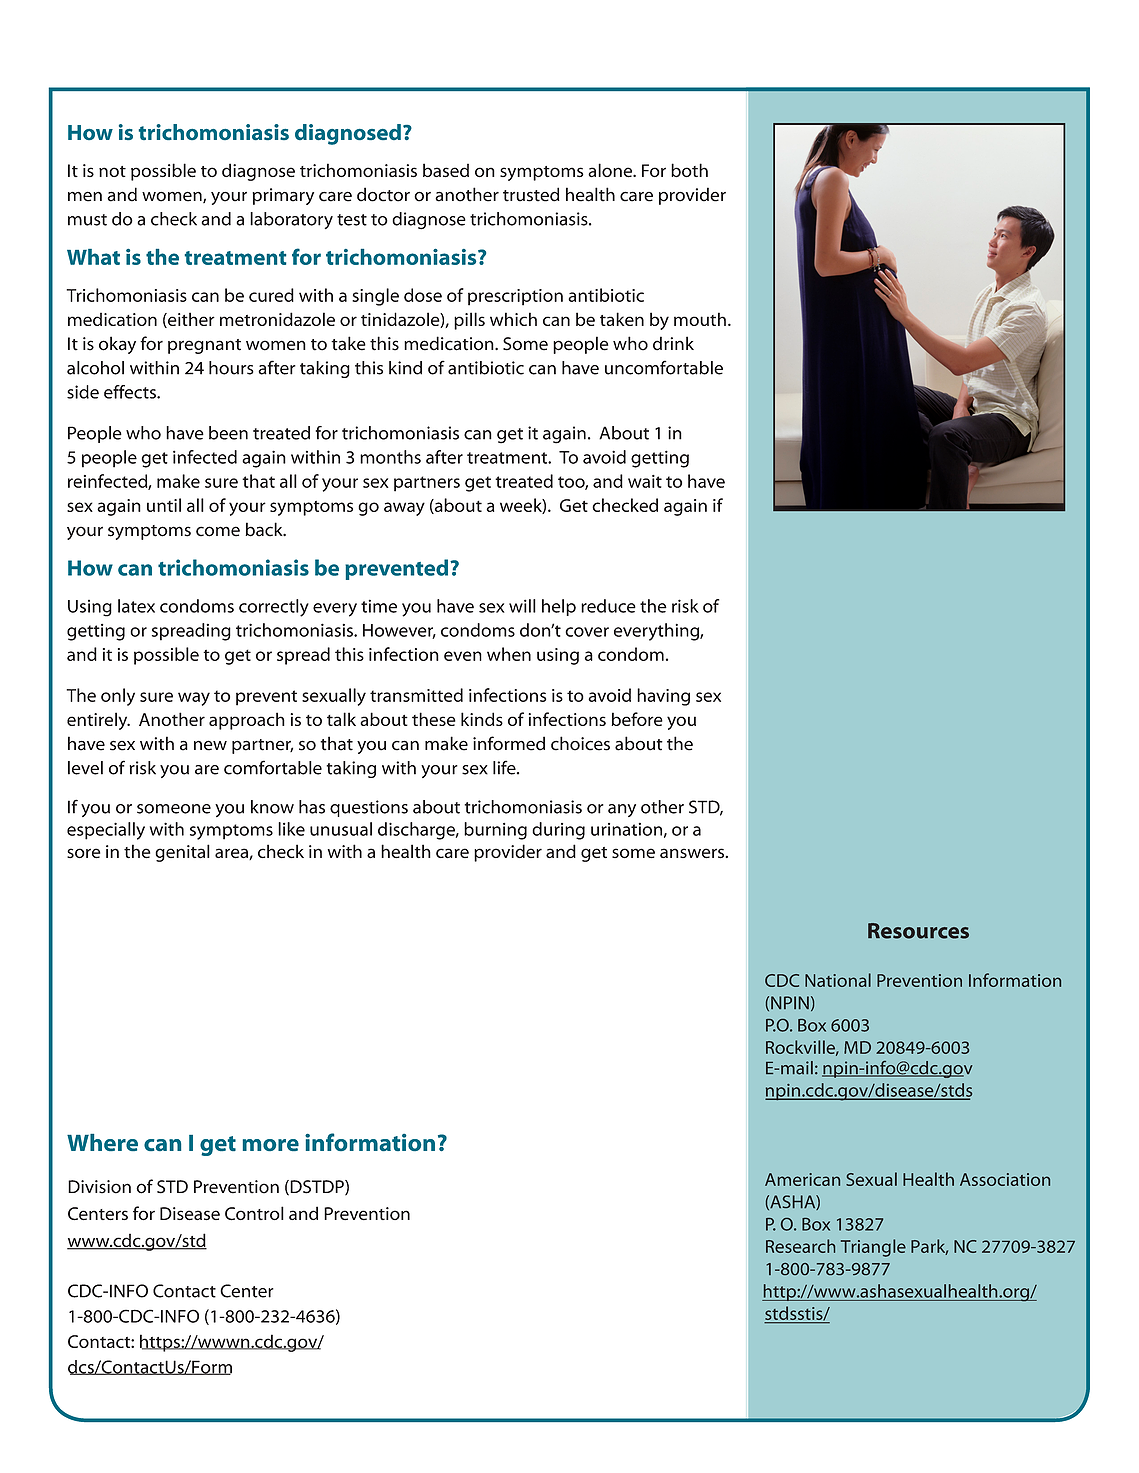 This screenshot has width=1139, height=1473. I want to click on Control, so click(254, 1213).
